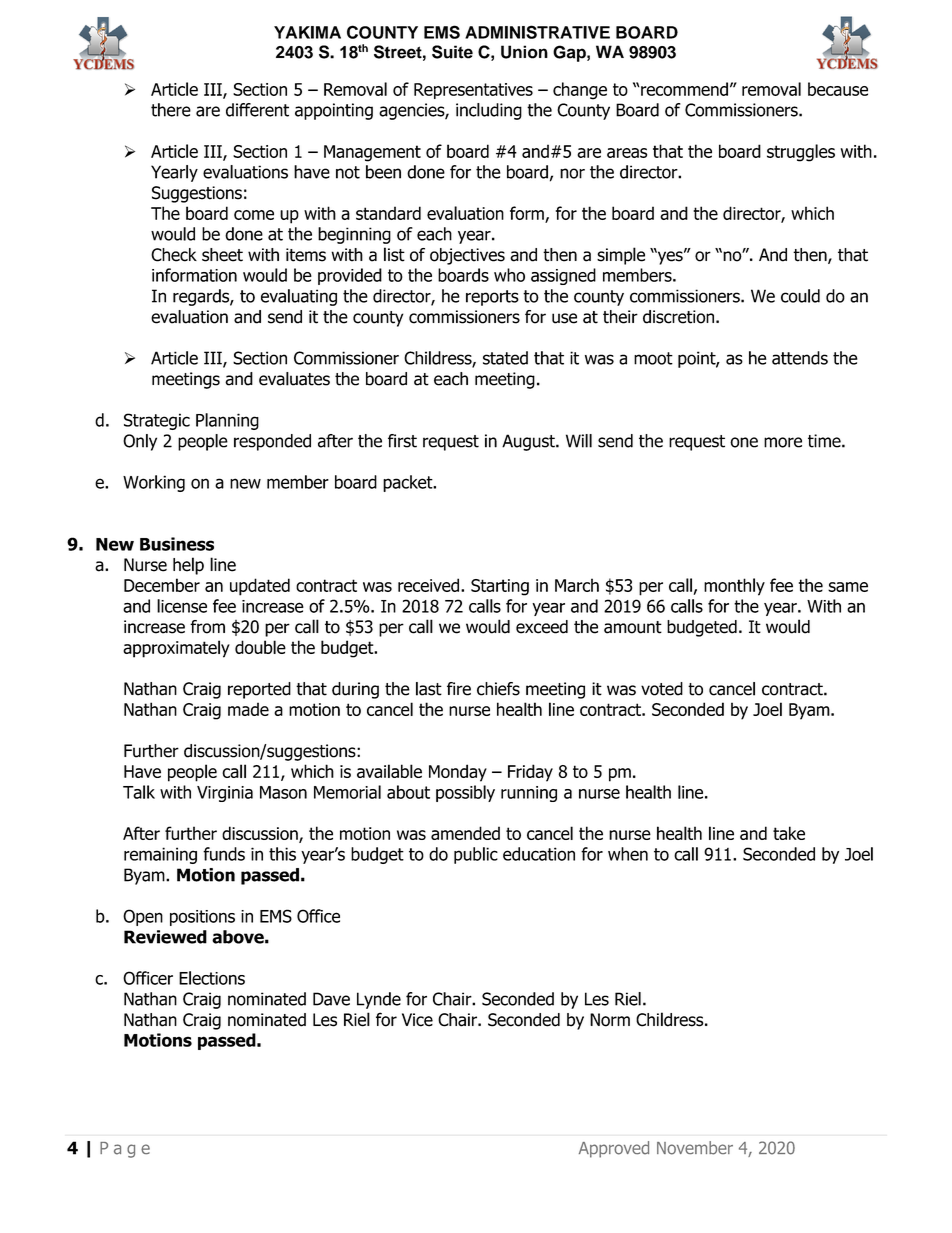 The width and height of the document is (952, 1233). I want to click on different, so click(257, 110).
